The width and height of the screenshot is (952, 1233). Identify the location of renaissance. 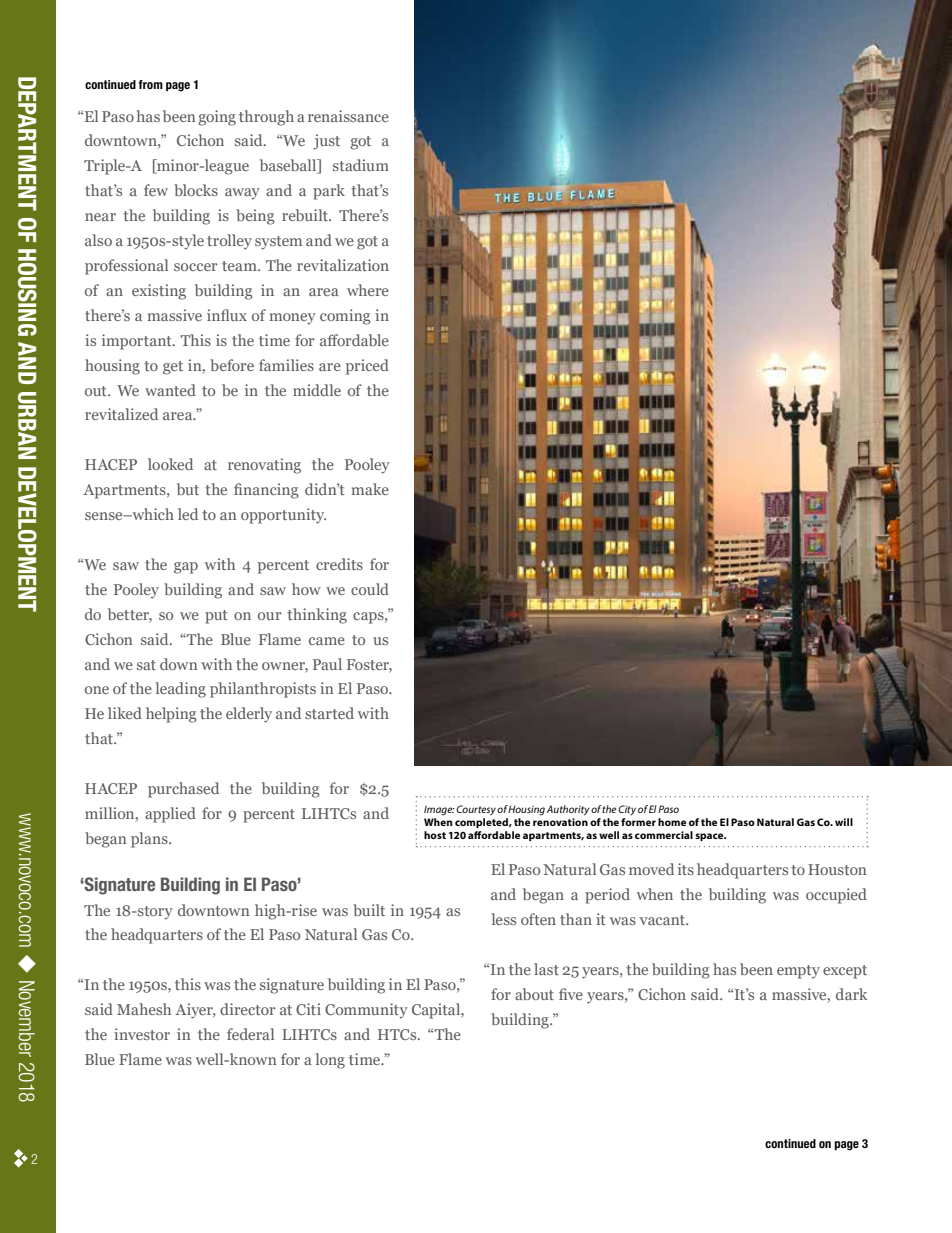
(348, 116).
